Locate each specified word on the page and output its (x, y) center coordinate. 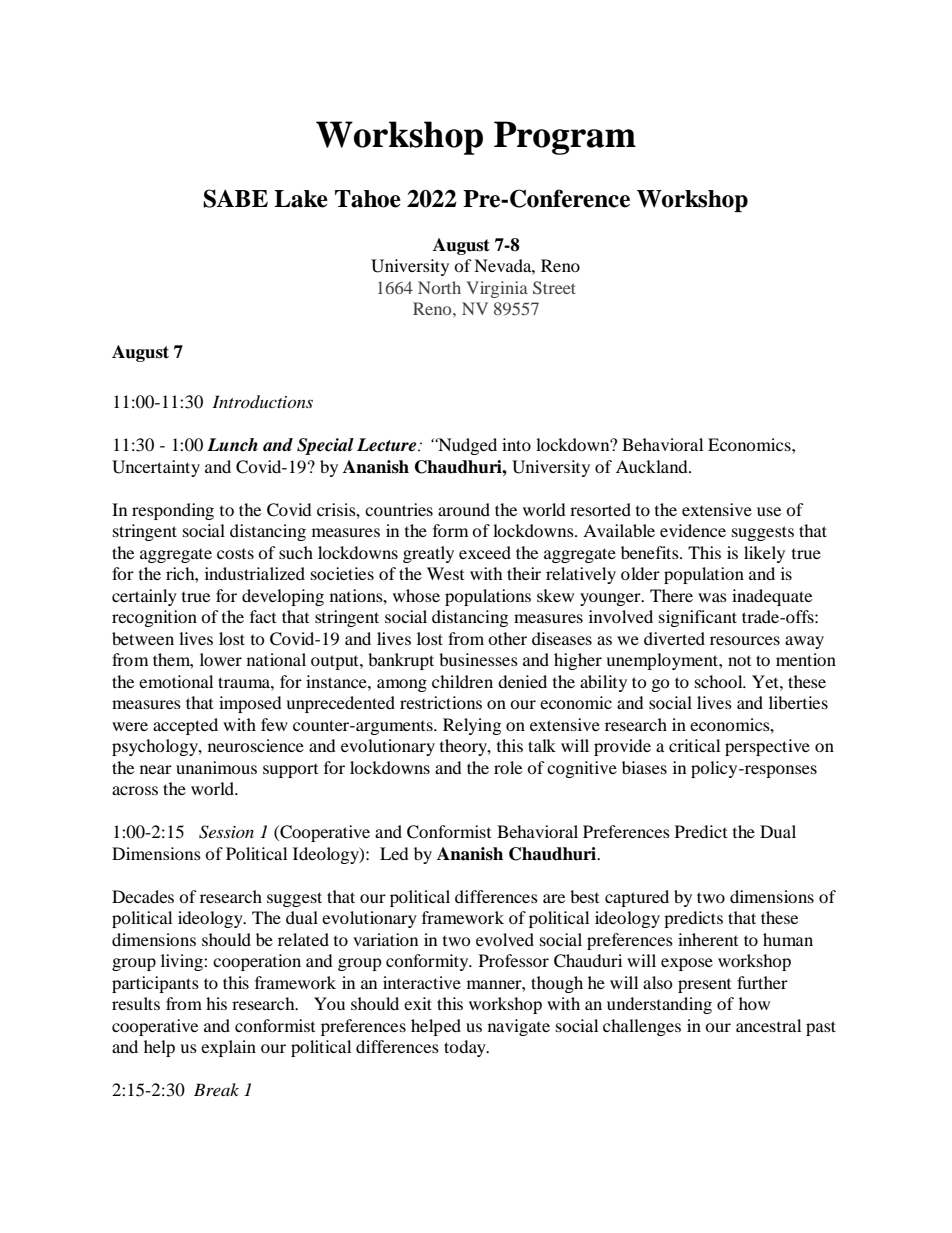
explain (228, 1048)
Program (565, 138)
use (769, 511)
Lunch (232, 445)
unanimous (216, 767)
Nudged (466, 446)
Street (554, 288)
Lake (301, 199)
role (508, 767)
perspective (767, 747)
